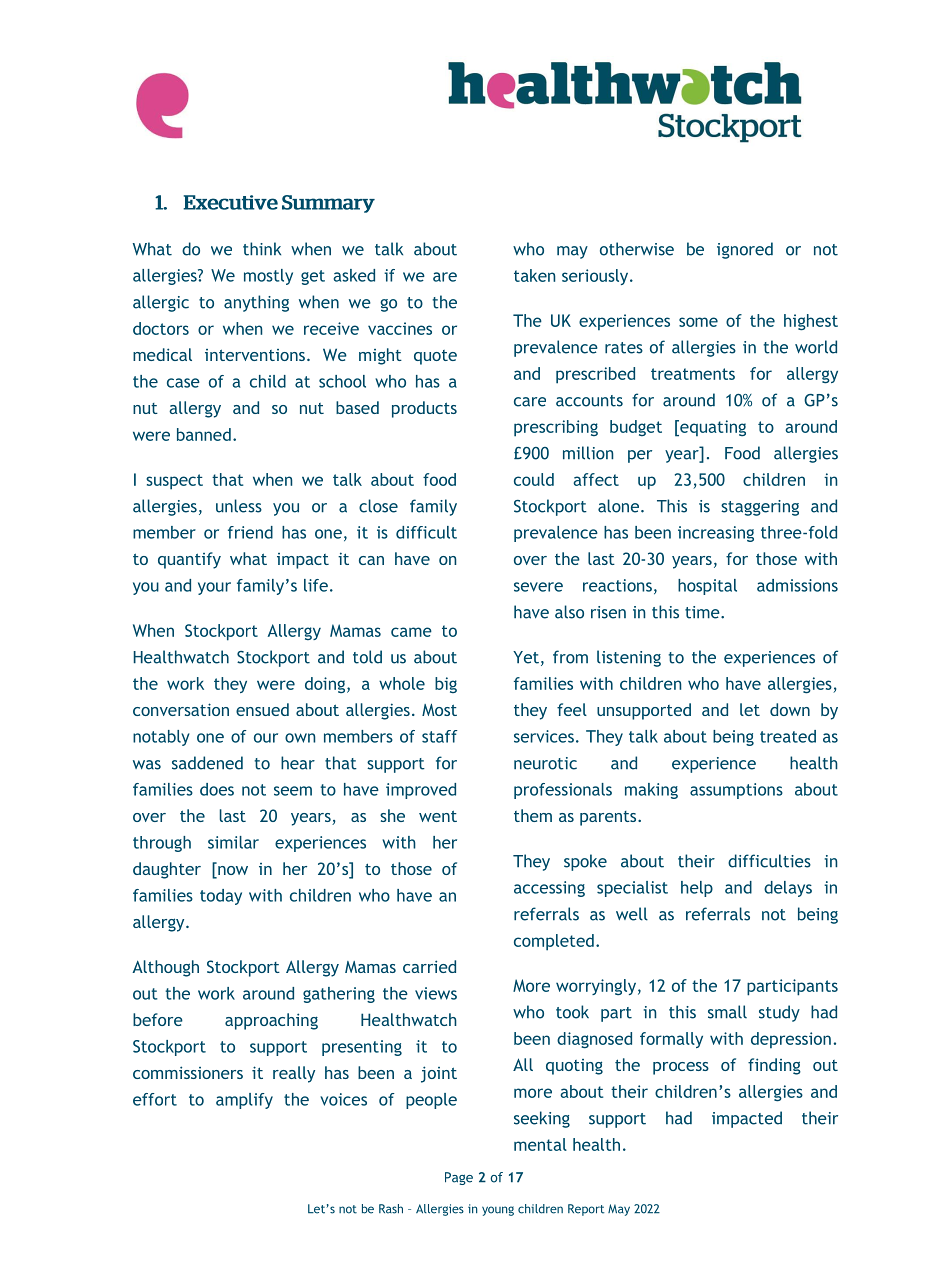  Describe the element at coordinates (232, 870) in the image. I see `now` at that location.
